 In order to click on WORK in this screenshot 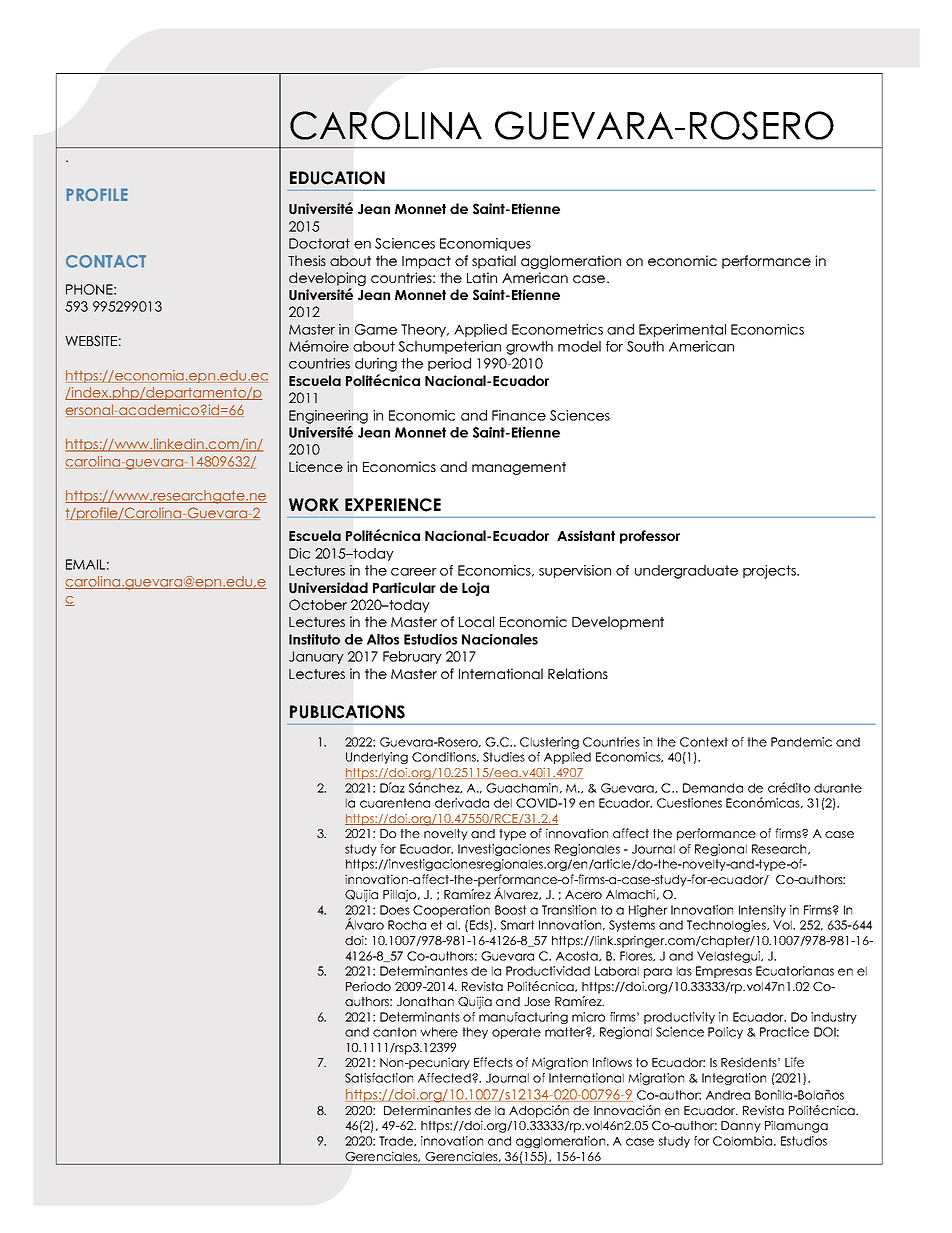, I will do `click(314, 505)`.
